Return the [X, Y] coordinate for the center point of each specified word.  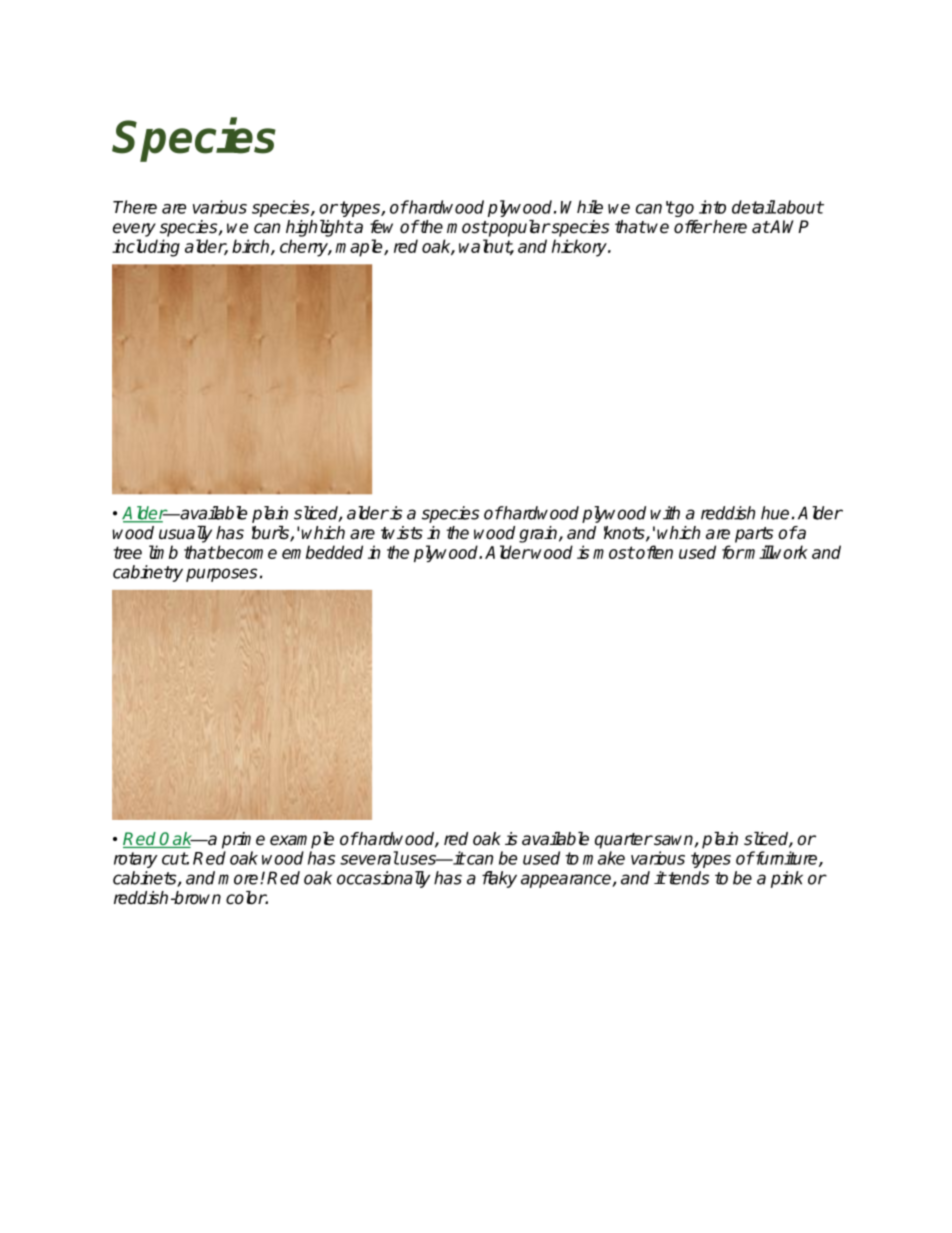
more [239, 879]
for [733, 552]
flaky [499, 879]
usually [185, 534]
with [665, 513]
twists [402, 533]
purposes [221, 575]
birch [252, 247]
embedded [322, 552]
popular [518, 228]
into [712, 207]
